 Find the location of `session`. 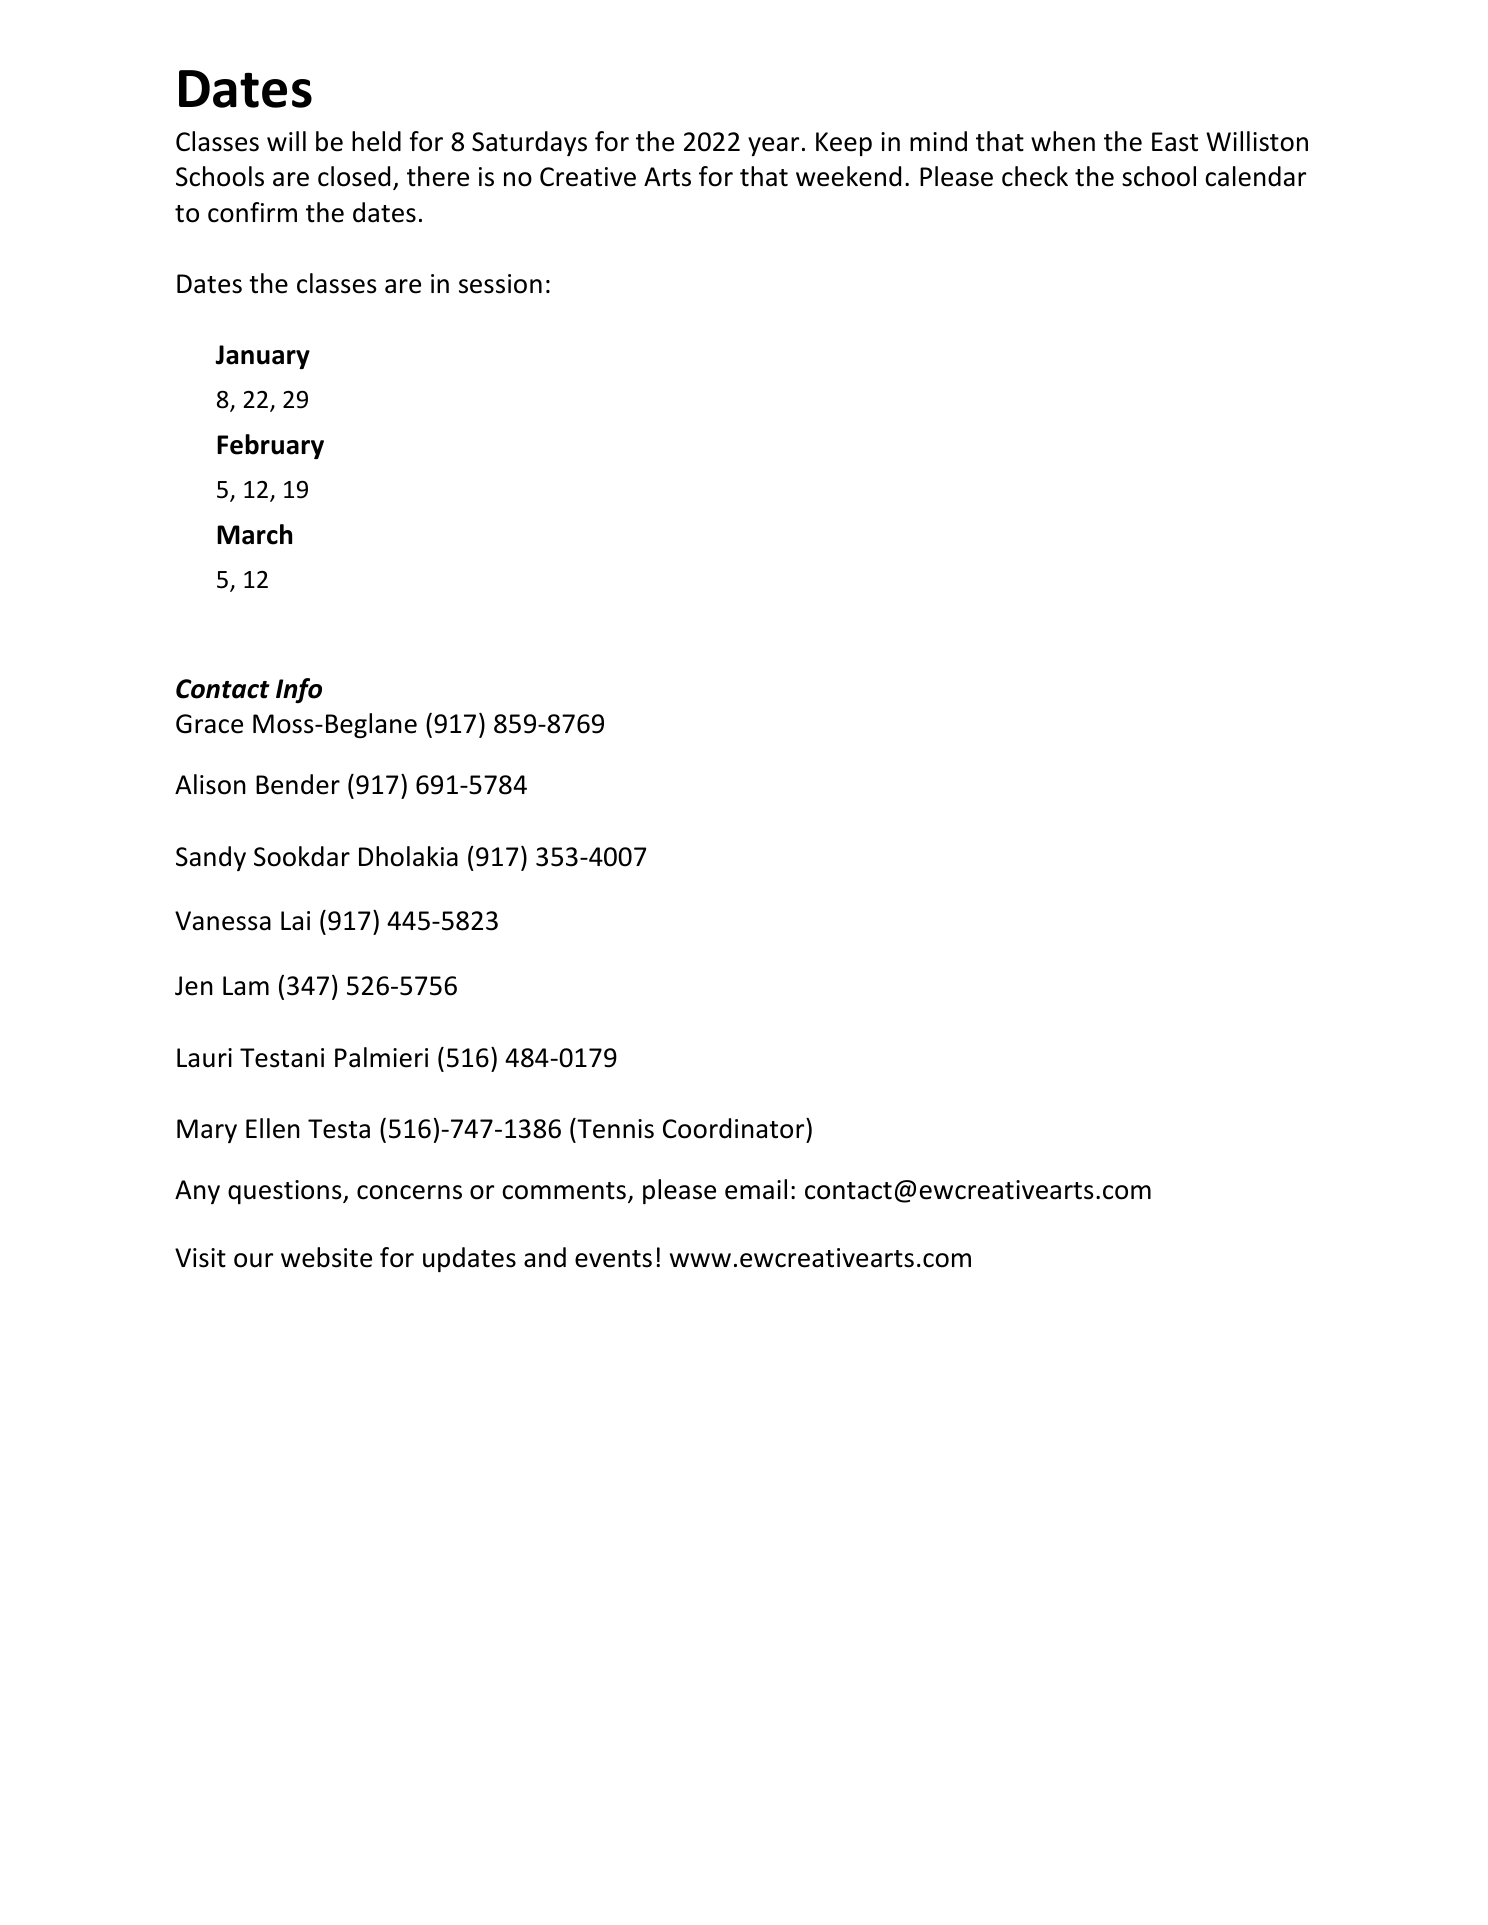

session is located at coordinates (500, 284).
